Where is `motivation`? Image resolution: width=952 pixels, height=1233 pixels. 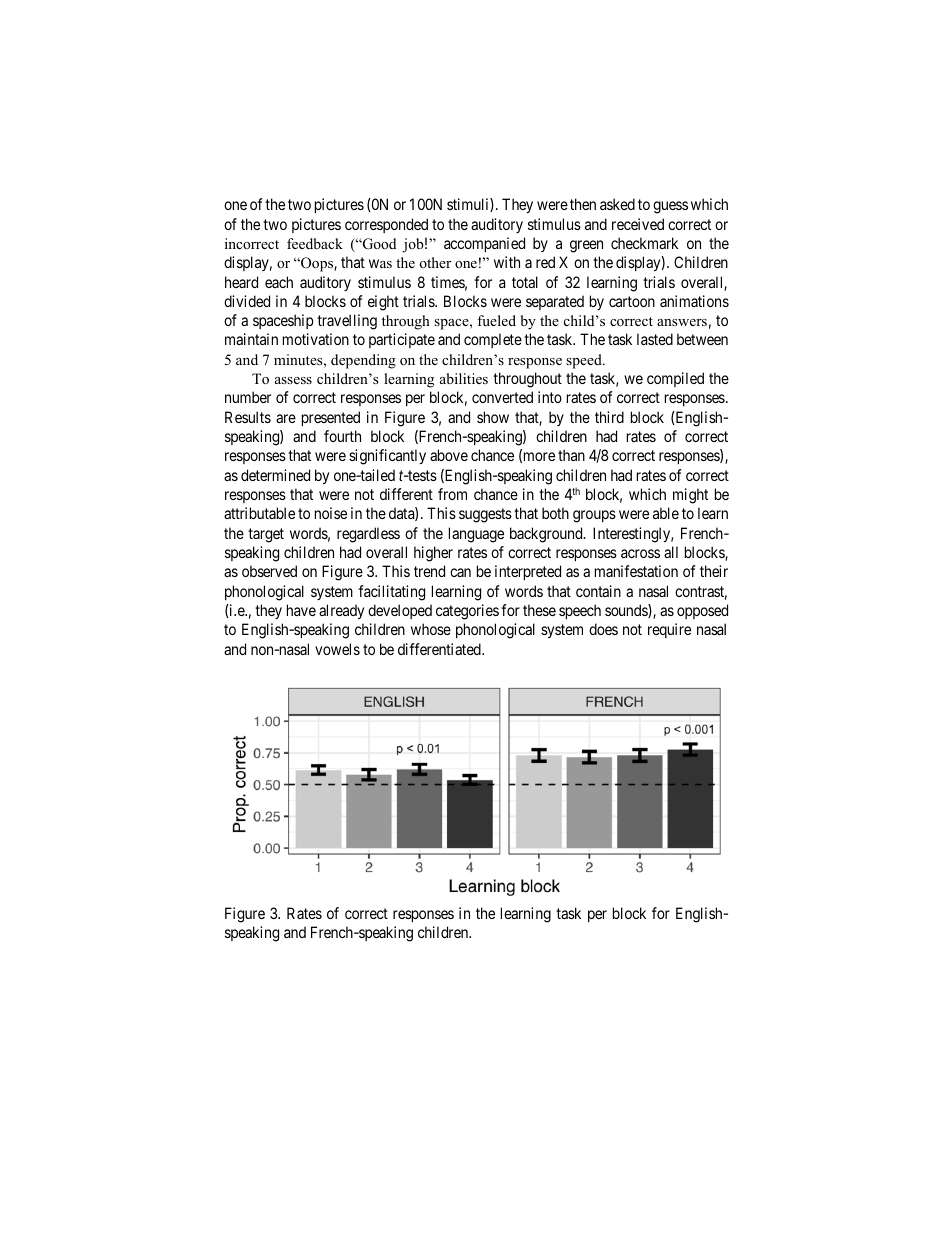
motivation is located at coordinates (316, 339).
